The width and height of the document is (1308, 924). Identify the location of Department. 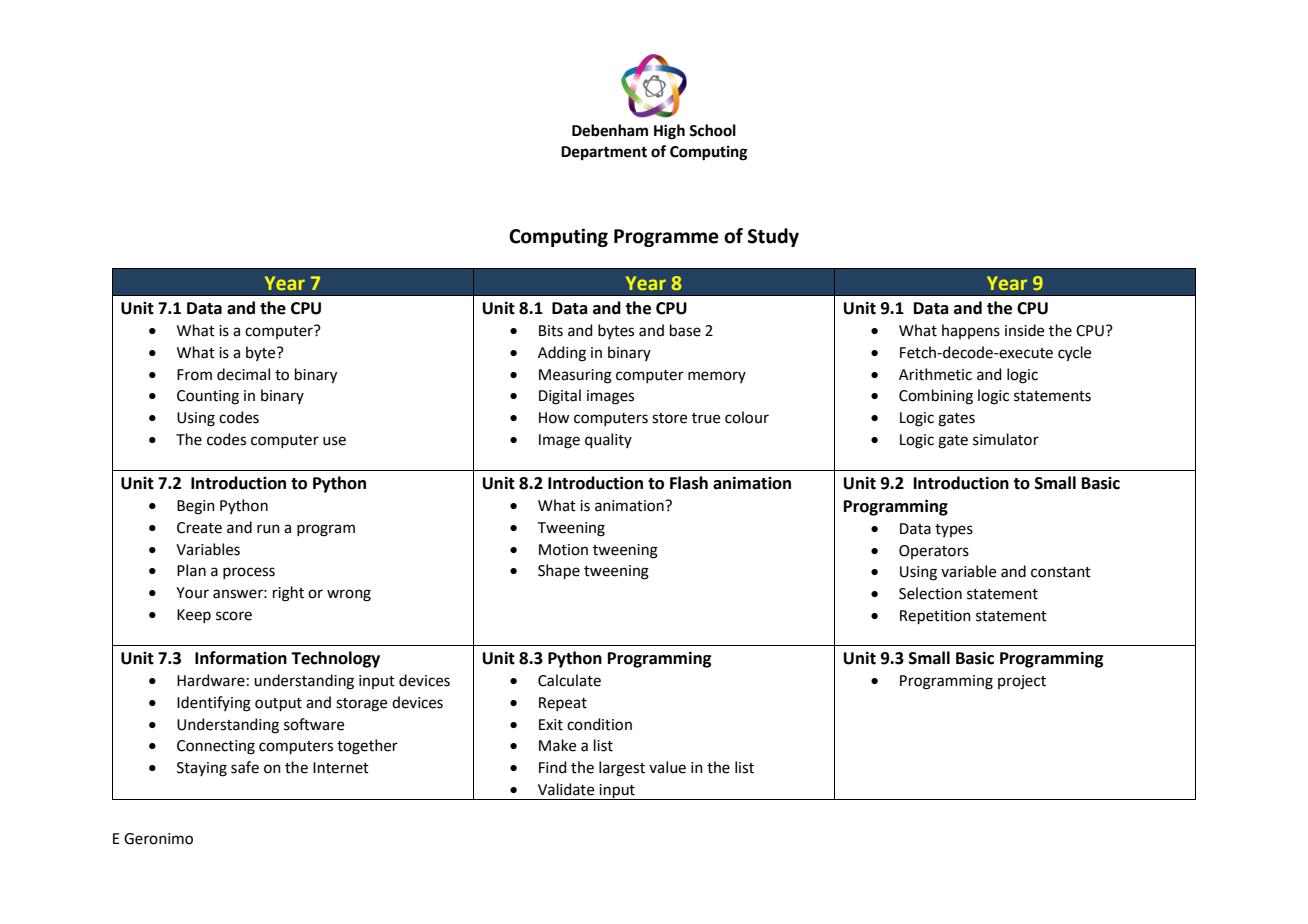
(604, 153).
